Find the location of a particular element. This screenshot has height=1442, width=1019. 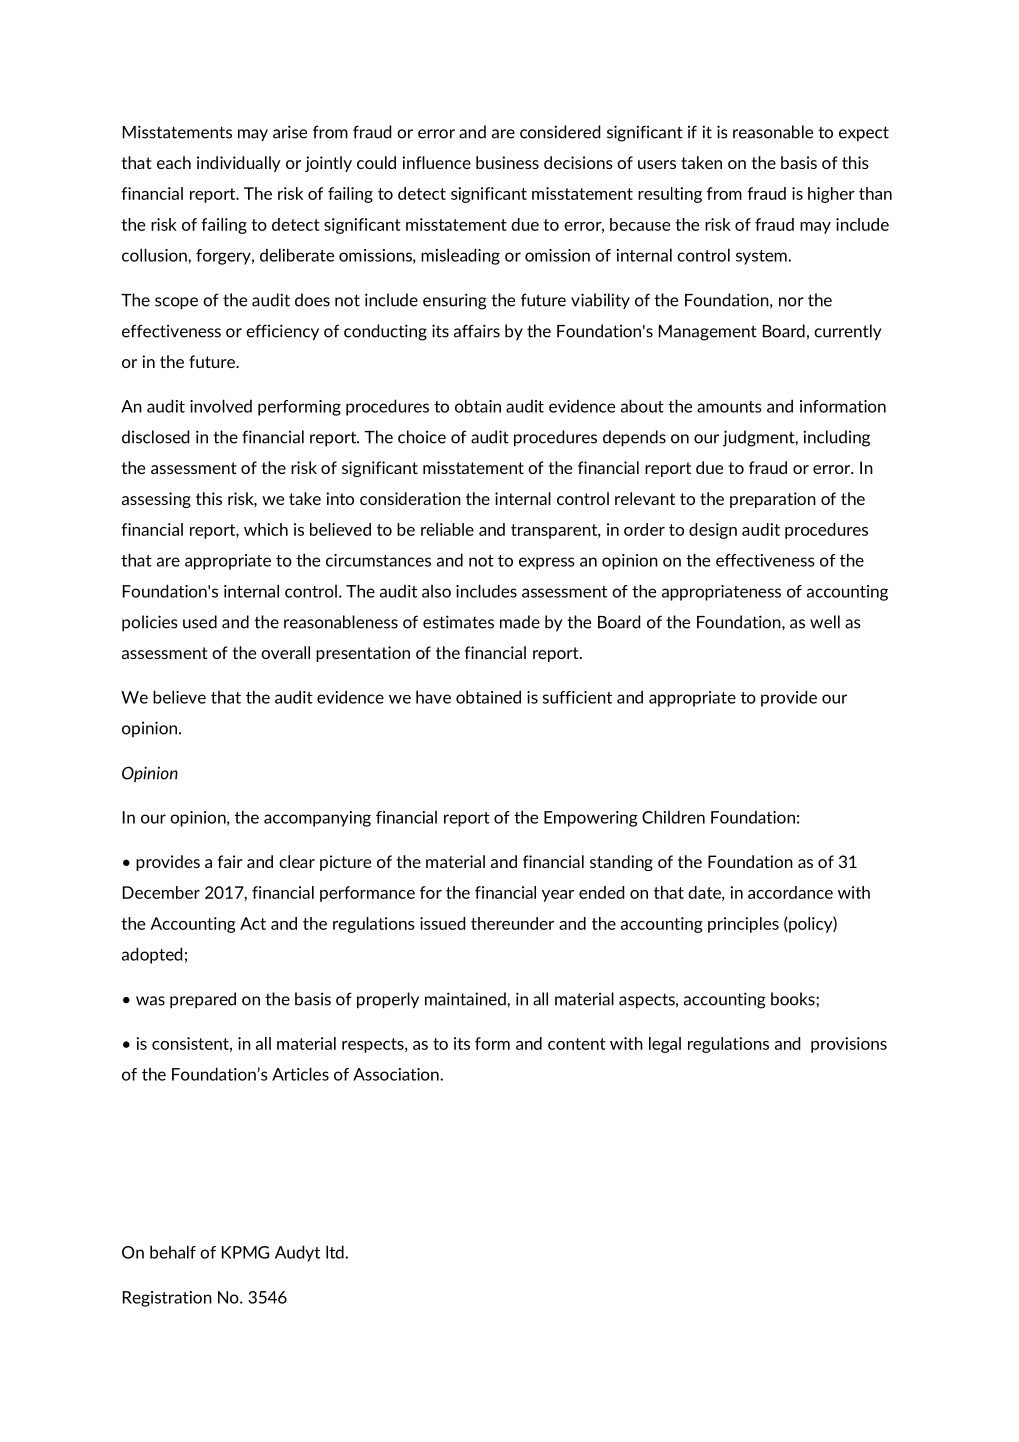

KPMG is located at coordinates (245, 1252).
